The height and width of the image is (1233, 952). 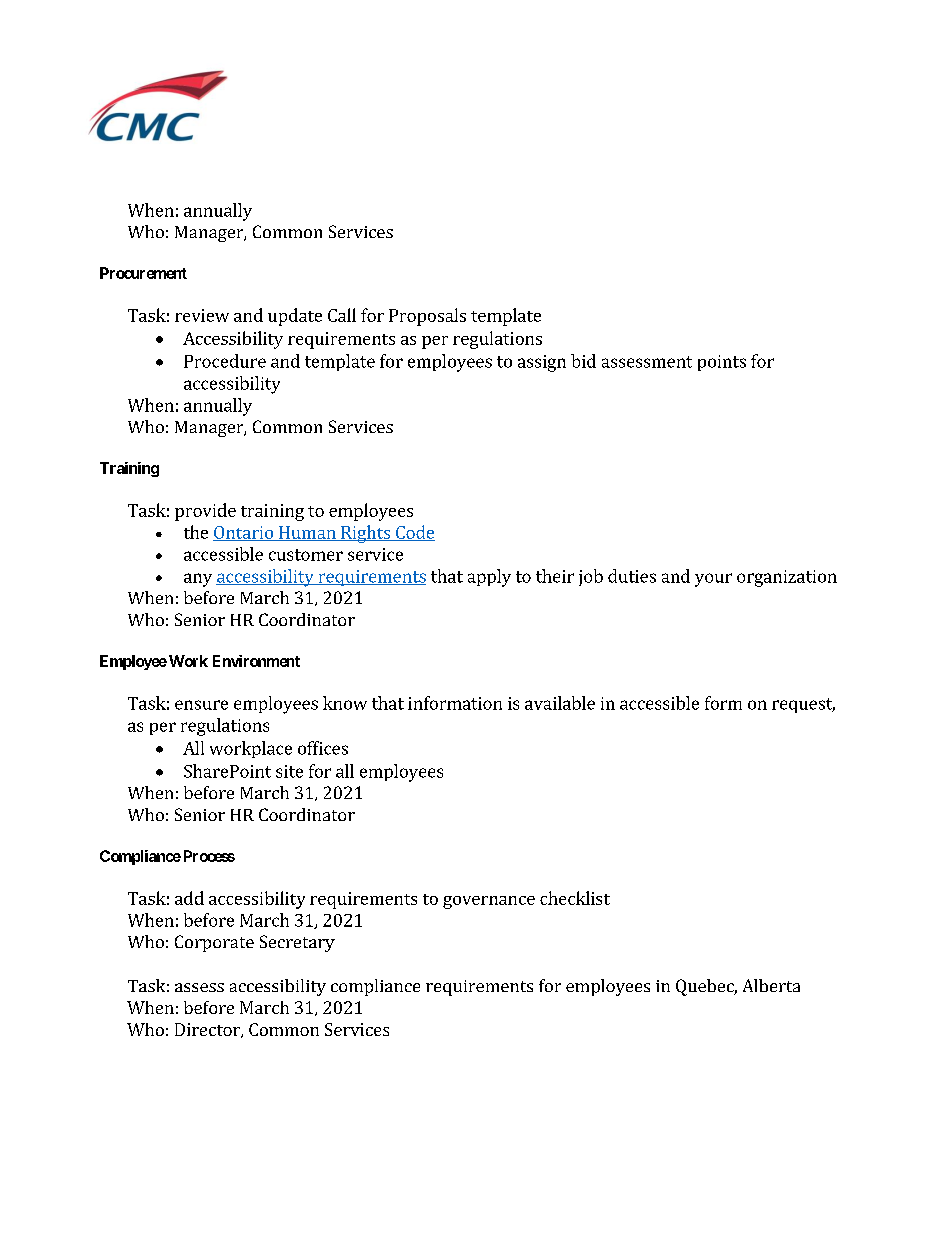 What do you see at coordinates (208, 1030) in the image?
I see `Director` at bounding box center [208, 1030].
